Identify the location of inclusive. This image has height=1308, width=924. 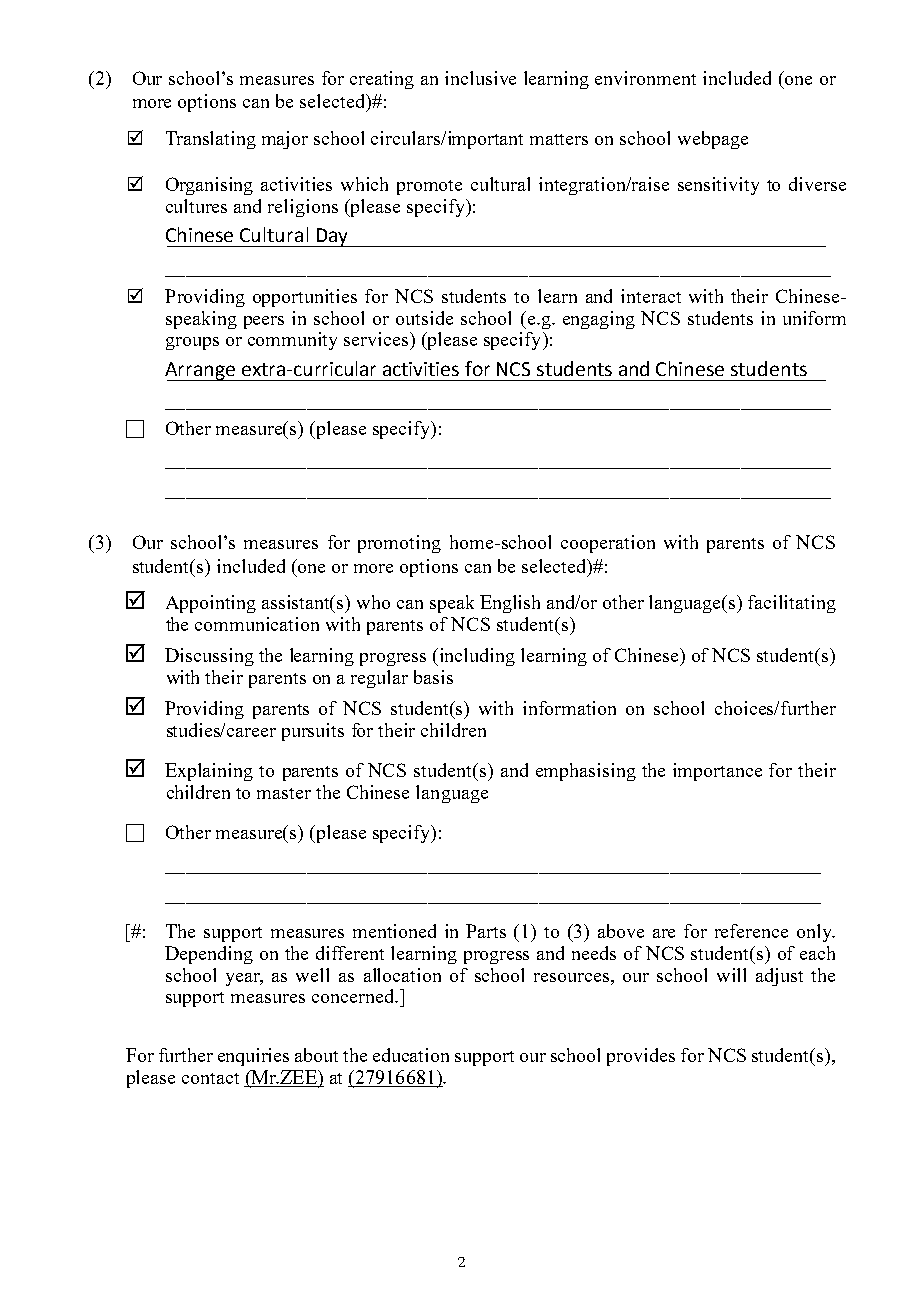
(480, 78).
